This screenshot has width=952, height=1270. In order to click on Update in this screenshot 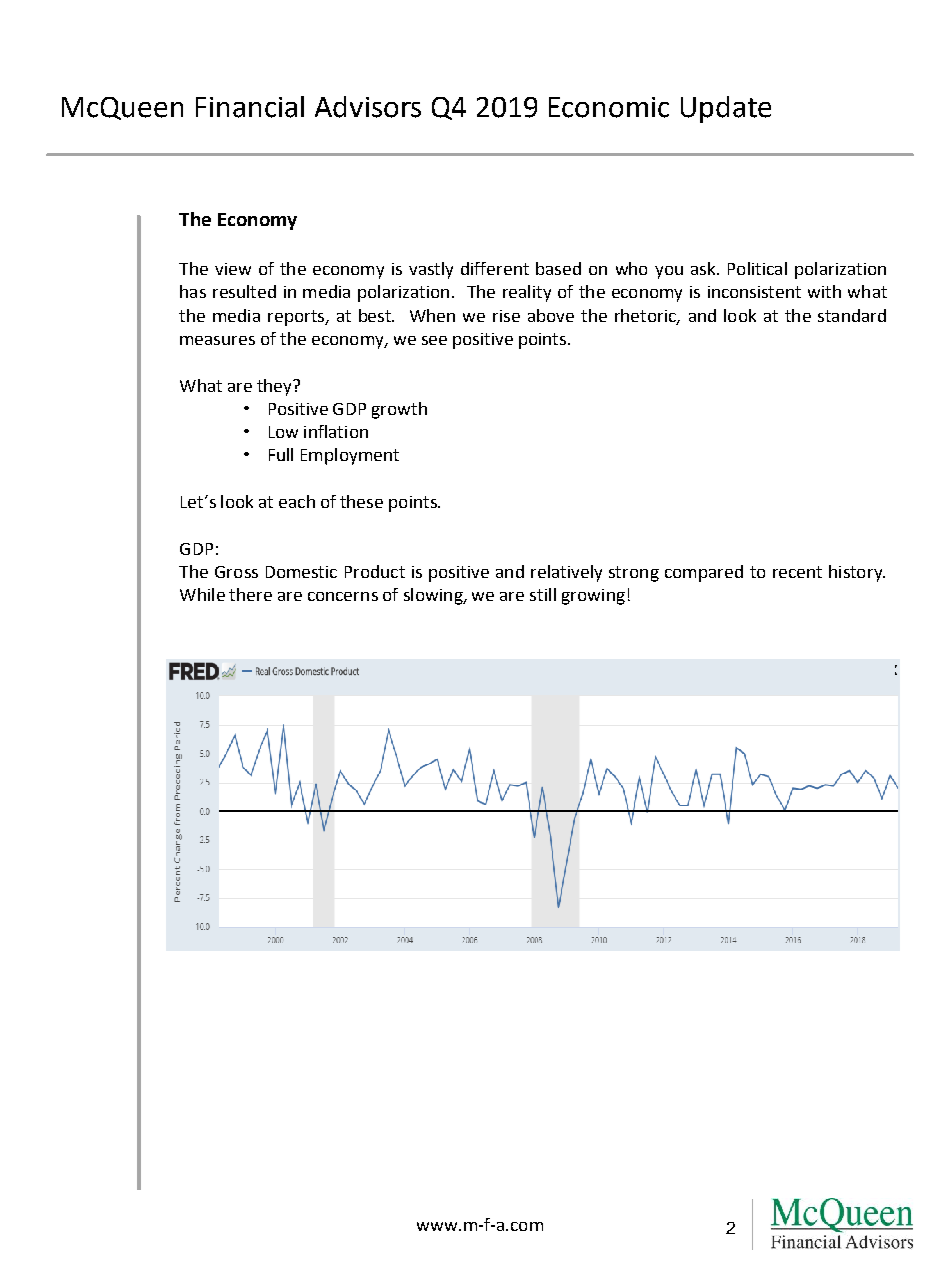, I will do `click(726, 109)`.
